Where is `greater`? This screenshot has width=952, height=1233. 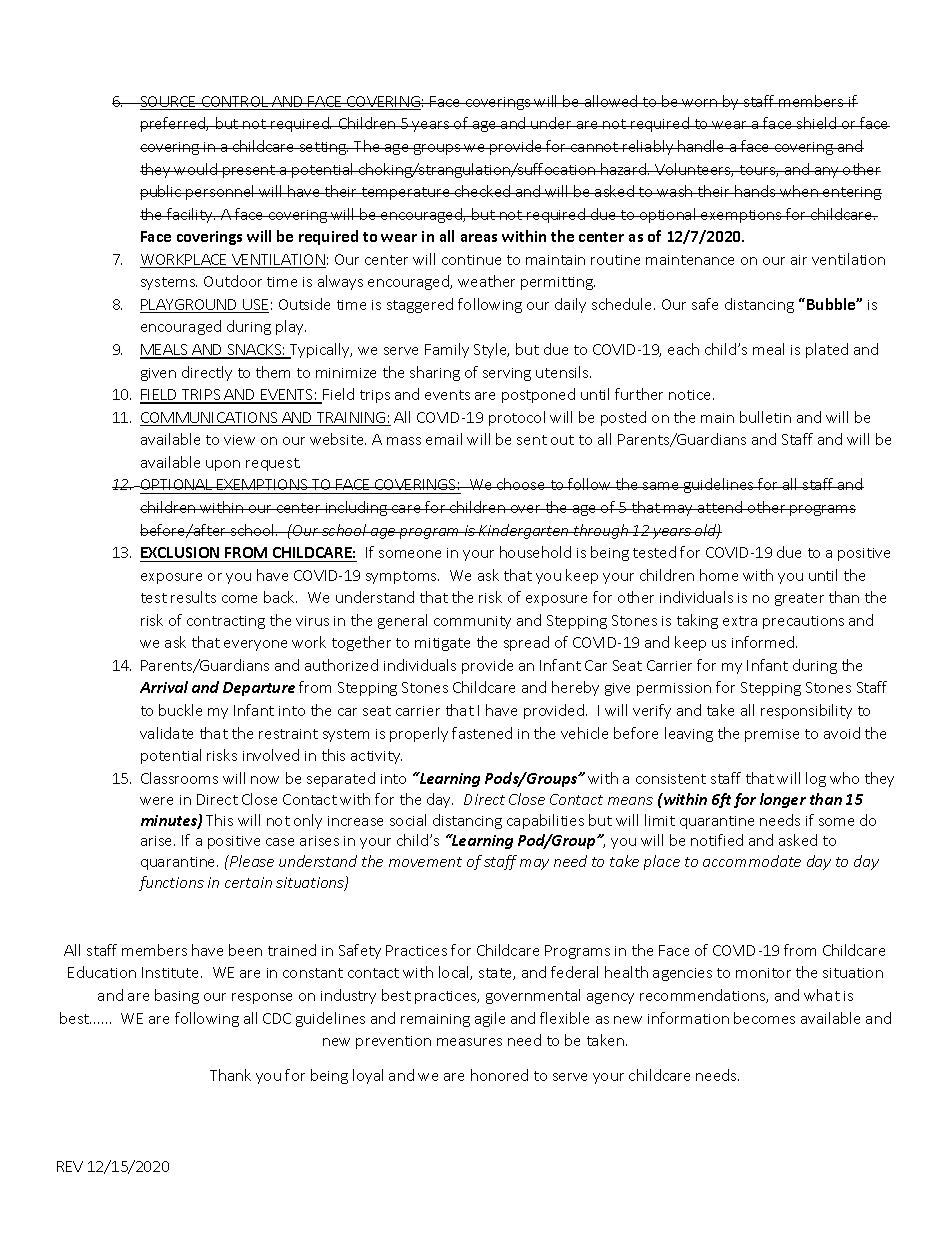 greater is located at coordinates (799, 599).
